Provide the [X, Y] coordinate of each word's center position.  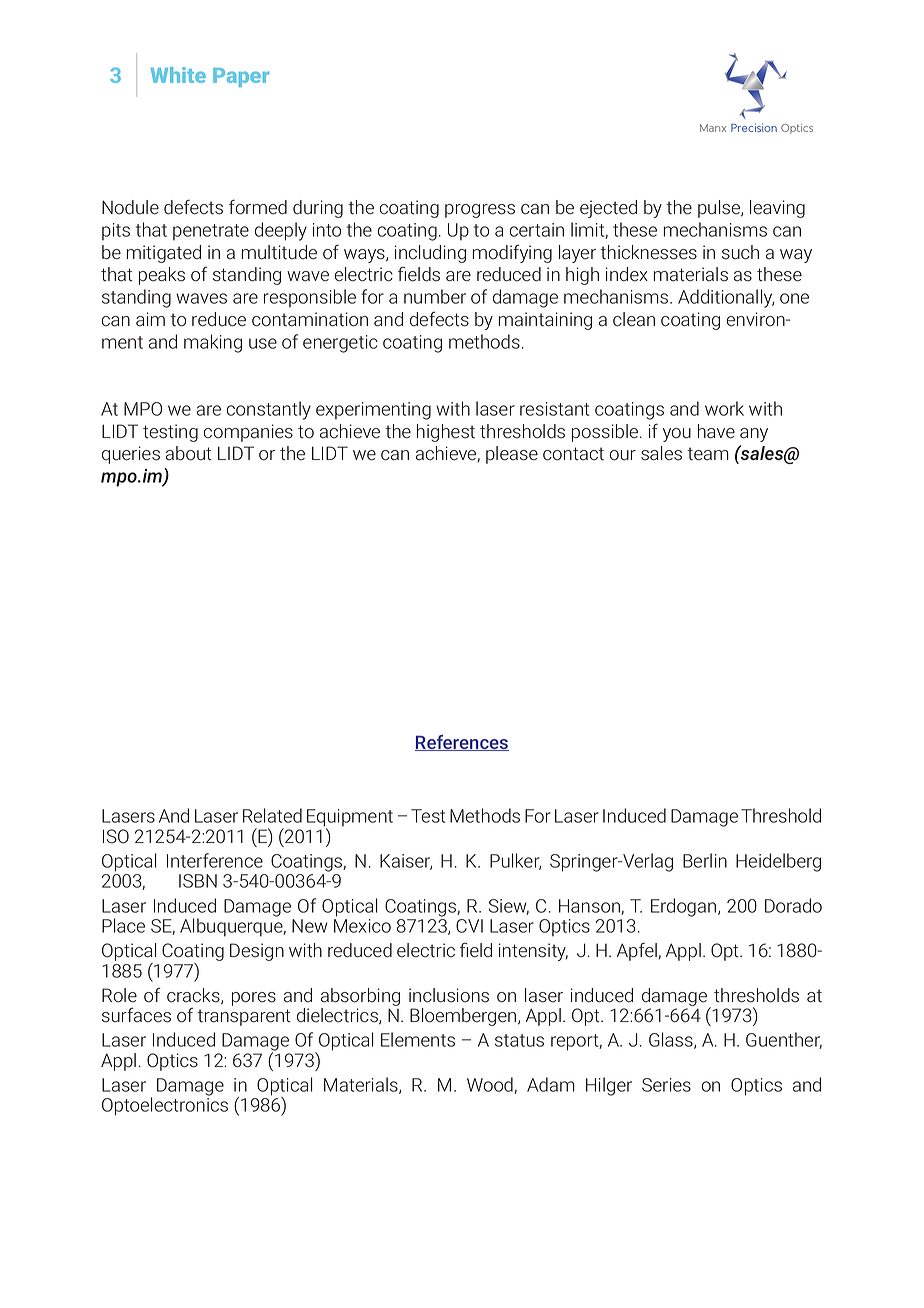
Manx [713, 128]
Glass [672, 1040]
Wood [491, 1085]
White [178, 75]
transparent [244, 1017]
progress [480, 211]
